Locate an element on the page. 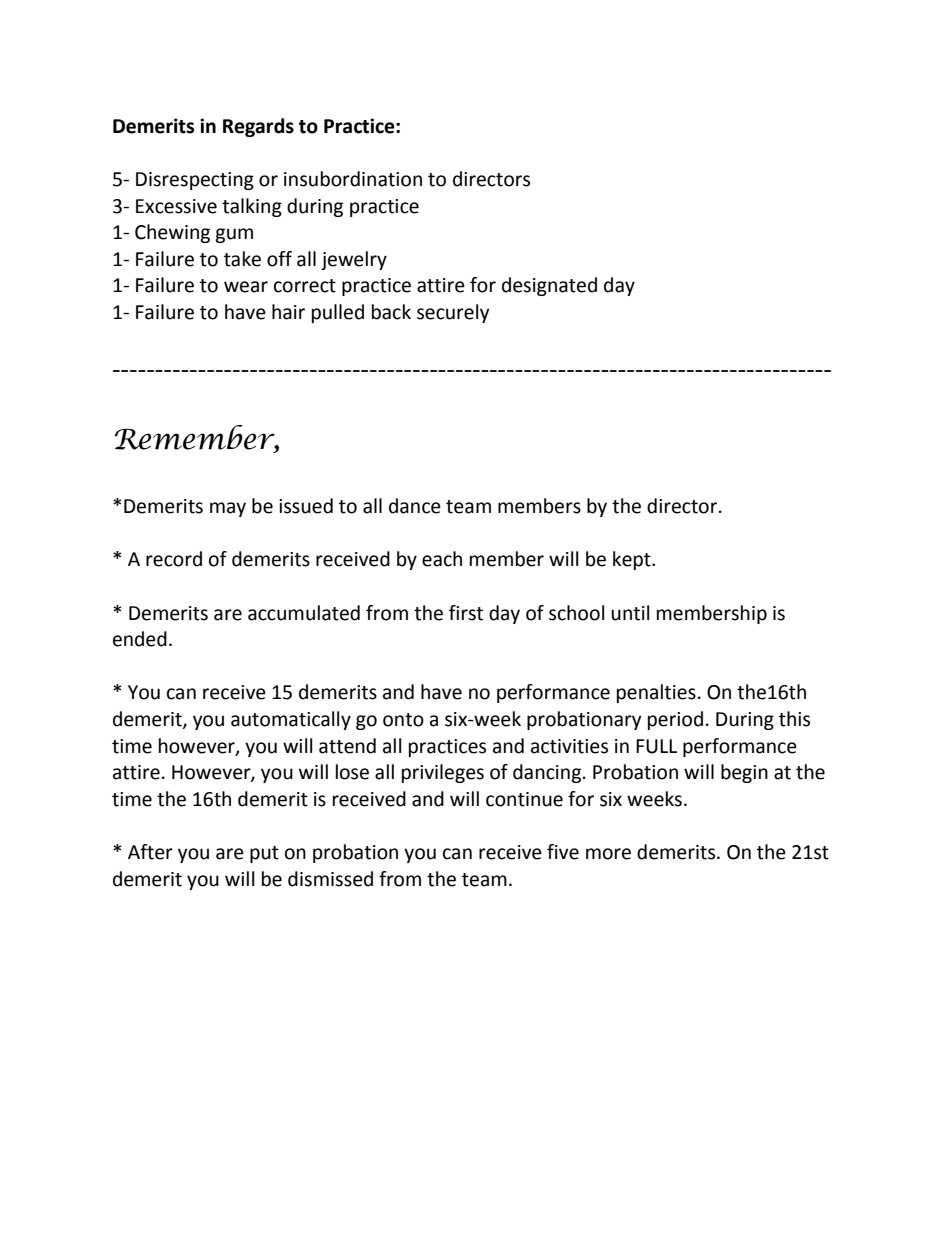 The height and width of the image is (1233, 952). dance is located at coordinates (415, 506).
